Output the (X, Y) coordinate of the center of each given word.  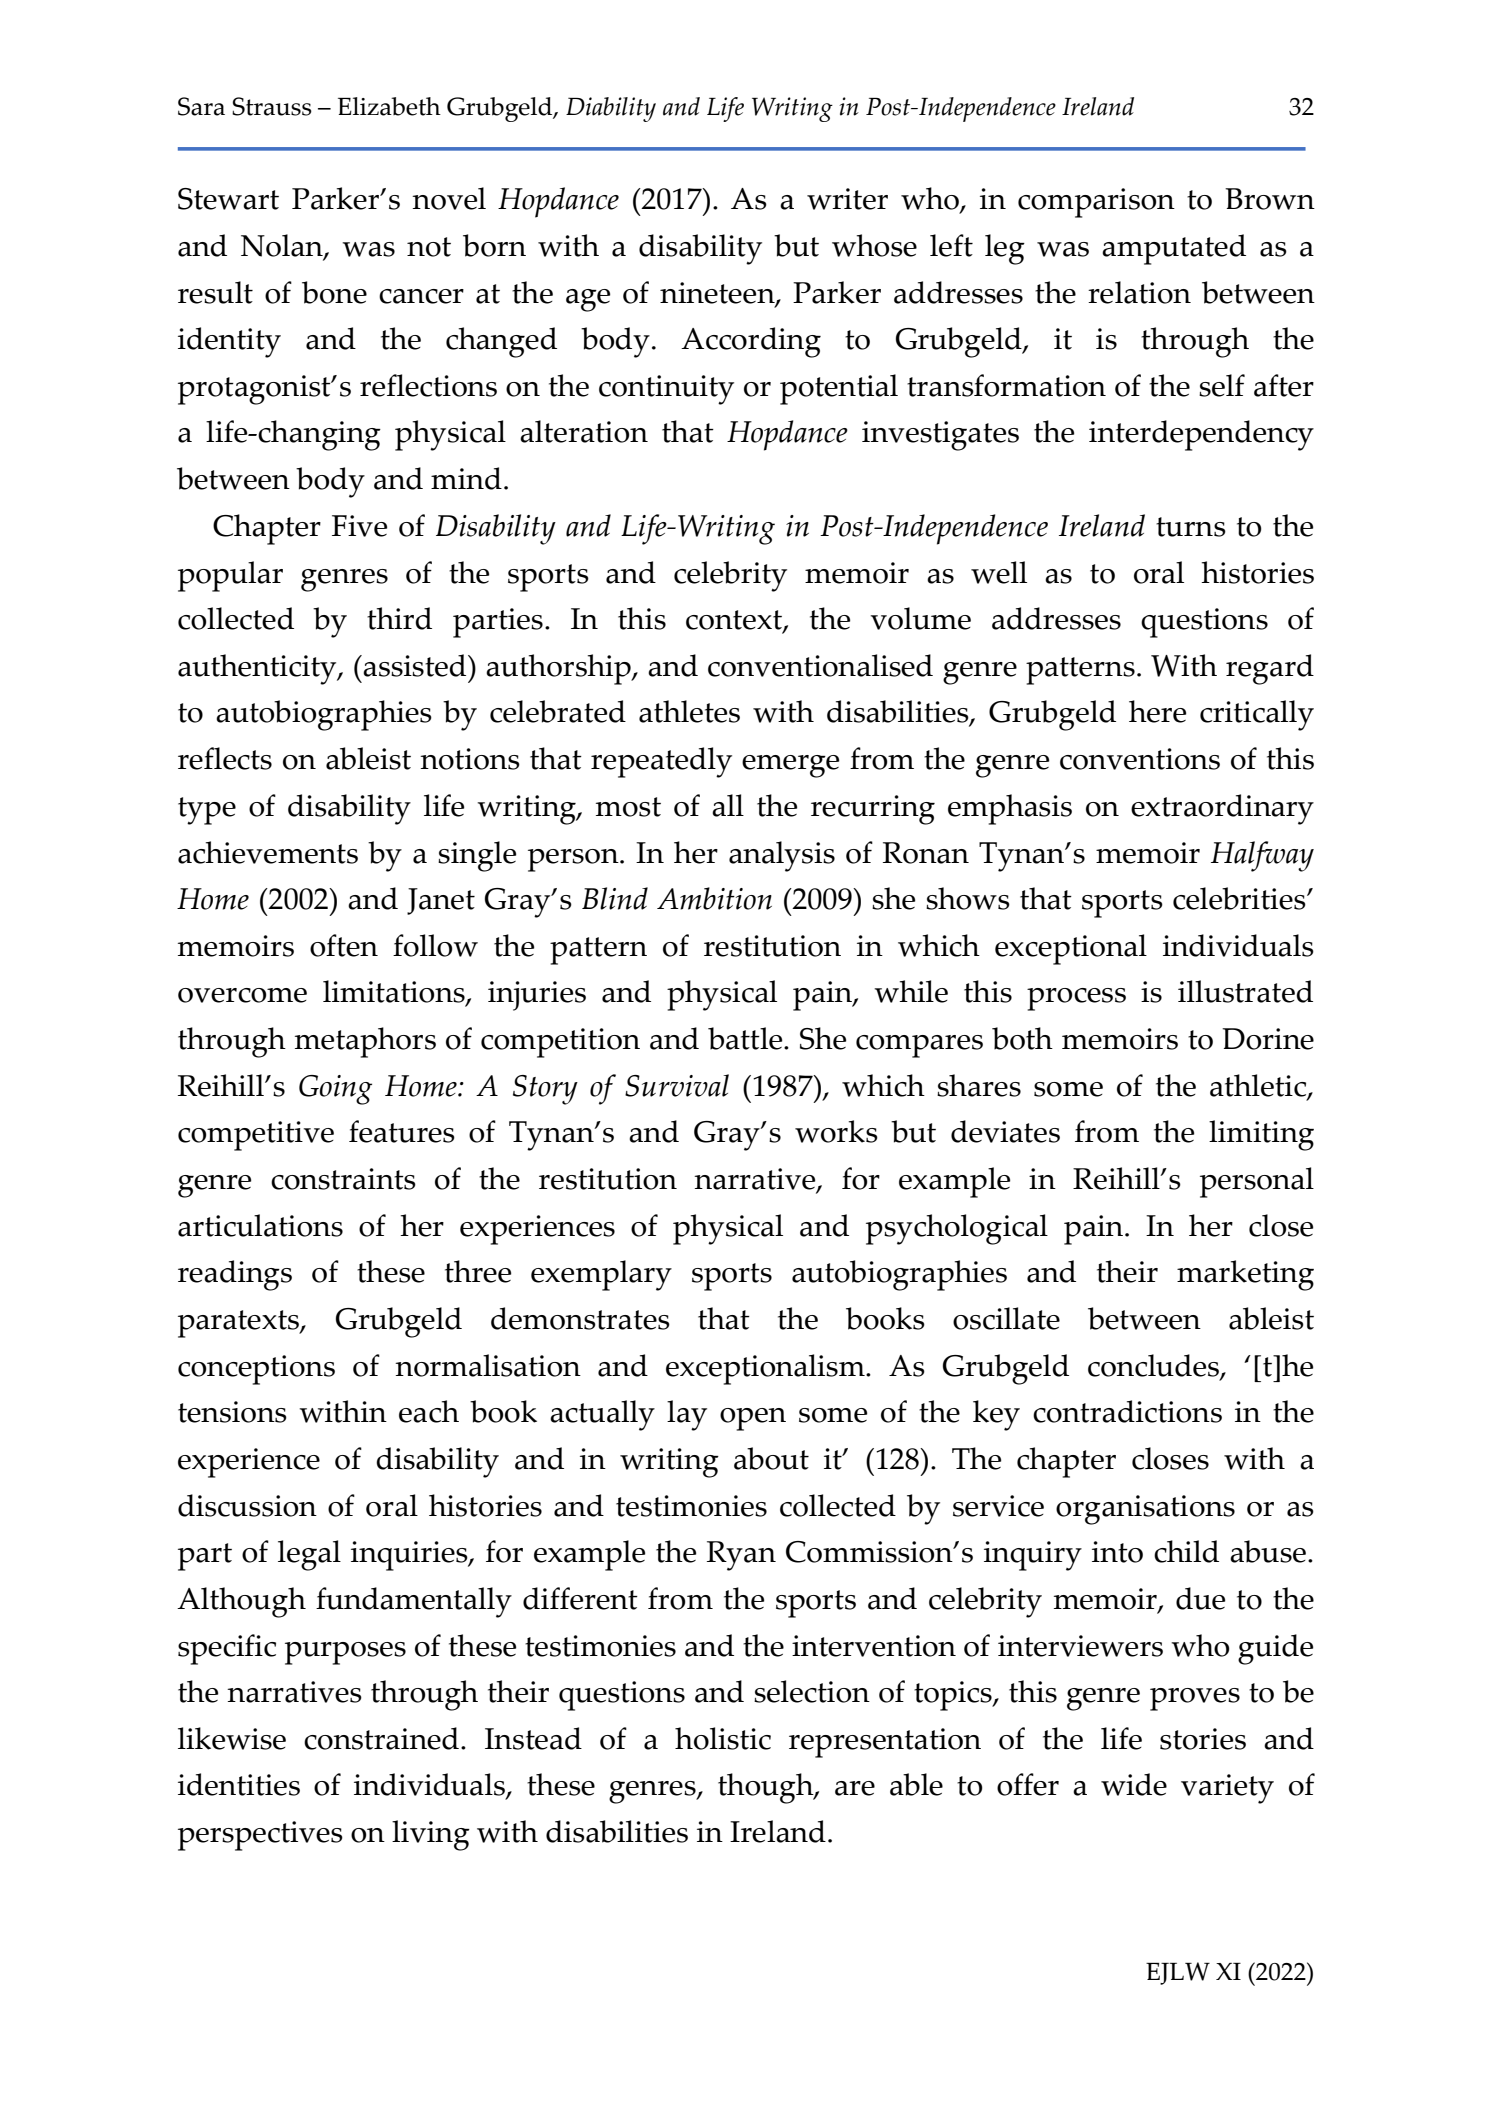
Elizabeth (389, 106)
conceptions (256, 1370)
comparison (1096, 203)
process (1076, 999)
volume (921, 618)
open (753, 1419)
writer (847, 199)
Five (359, 526)
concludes (1154, 1366)
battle (746, 1038)
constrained (381, 1738)
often (344, 945)
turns (1191, 527)
